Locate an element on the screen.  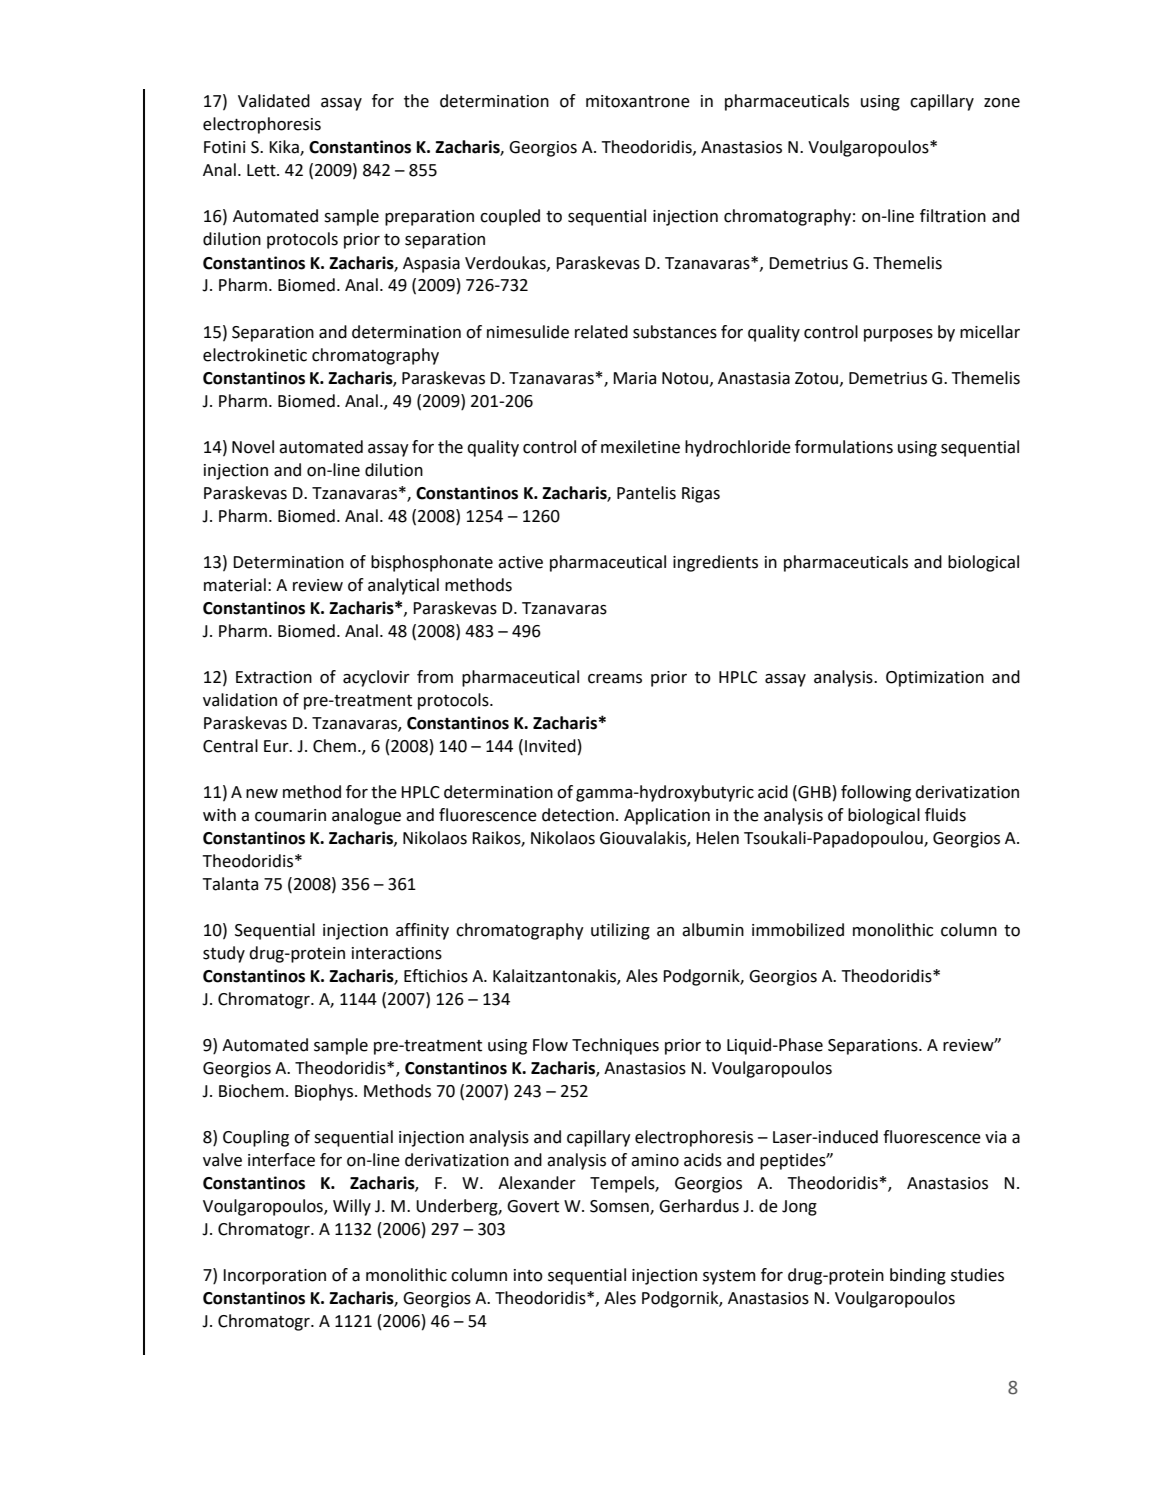
Optimization is located at coordinates (935, 679).
